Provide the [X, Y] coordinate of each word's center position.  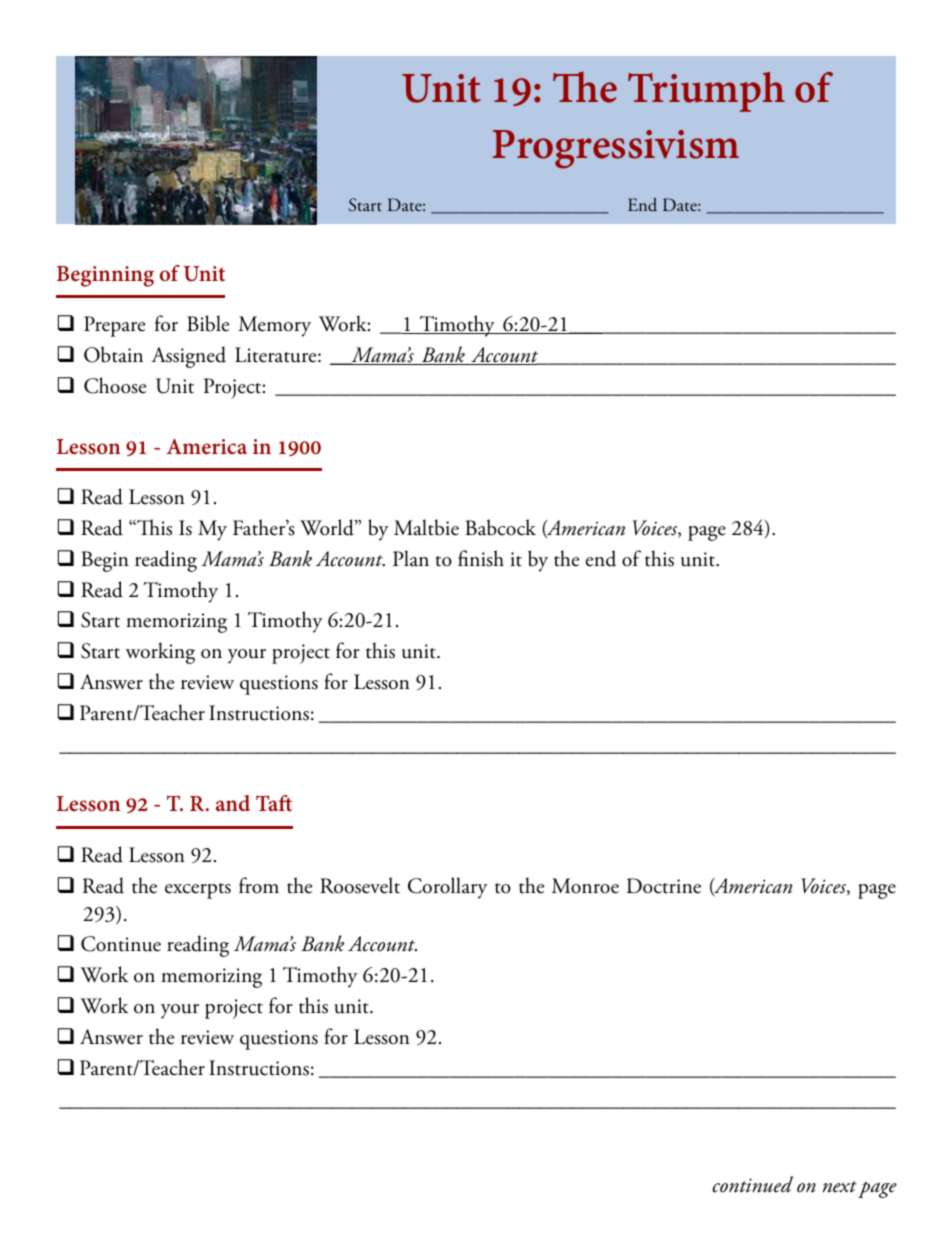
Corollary [448, 888]
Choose [115, 385]
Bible [208, 323]
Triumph [706, 92]
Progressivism [616, 149]
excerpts [198, 891]
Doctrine [664, 886]
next [840, 1187]
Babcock [501, 527]
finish [481, 558]
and [233, 803]
